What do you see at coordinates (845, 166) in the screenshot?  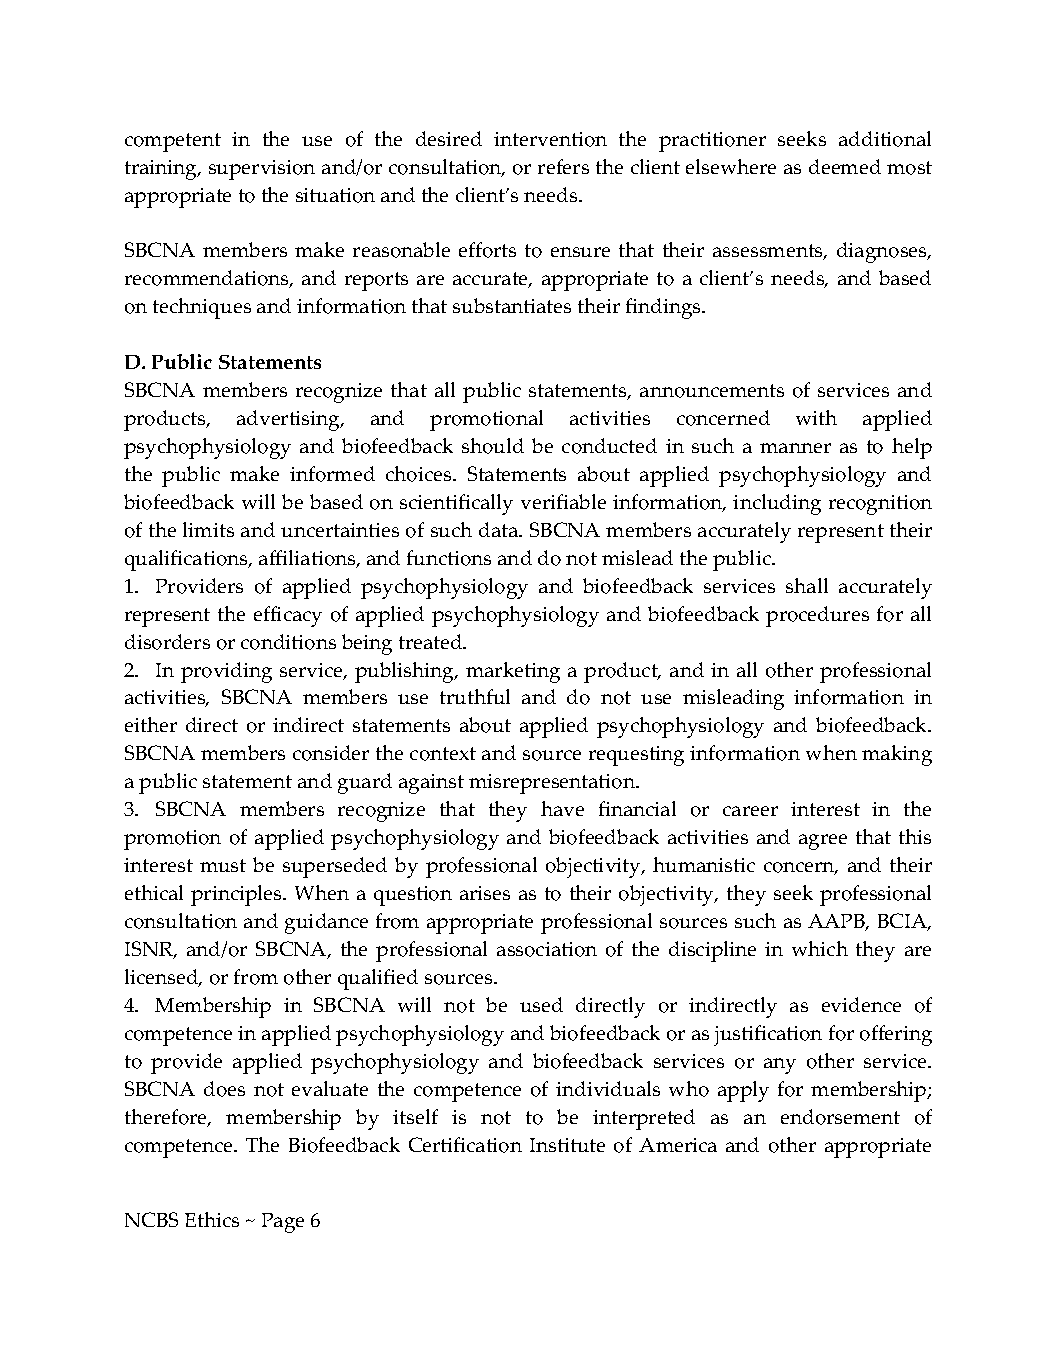 I see `deemed` at bounding box center [845, 166].
